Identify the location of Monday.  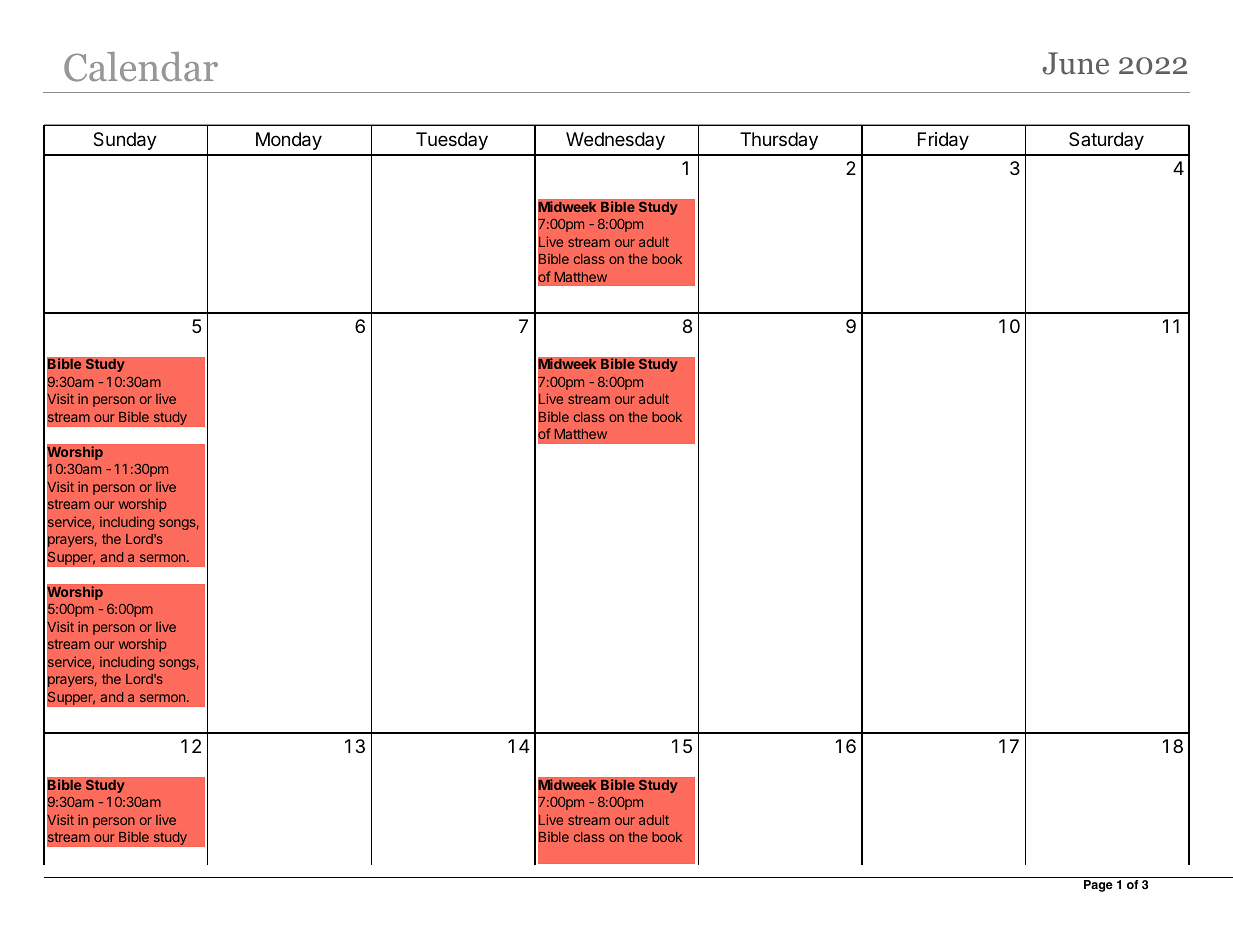
(289, 141).
